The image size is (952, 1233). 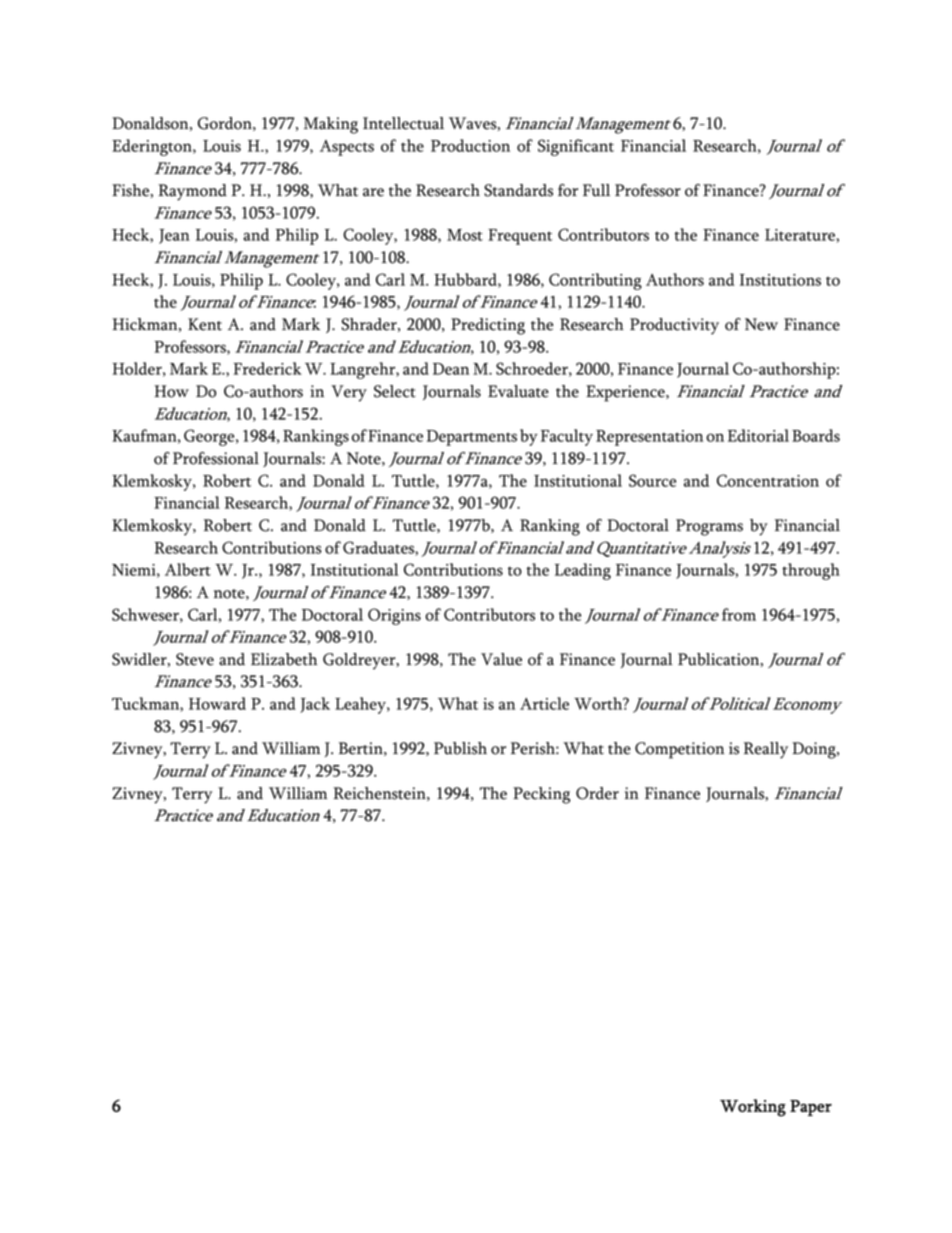 I want to click on Production, so click(x=470, y=145).
